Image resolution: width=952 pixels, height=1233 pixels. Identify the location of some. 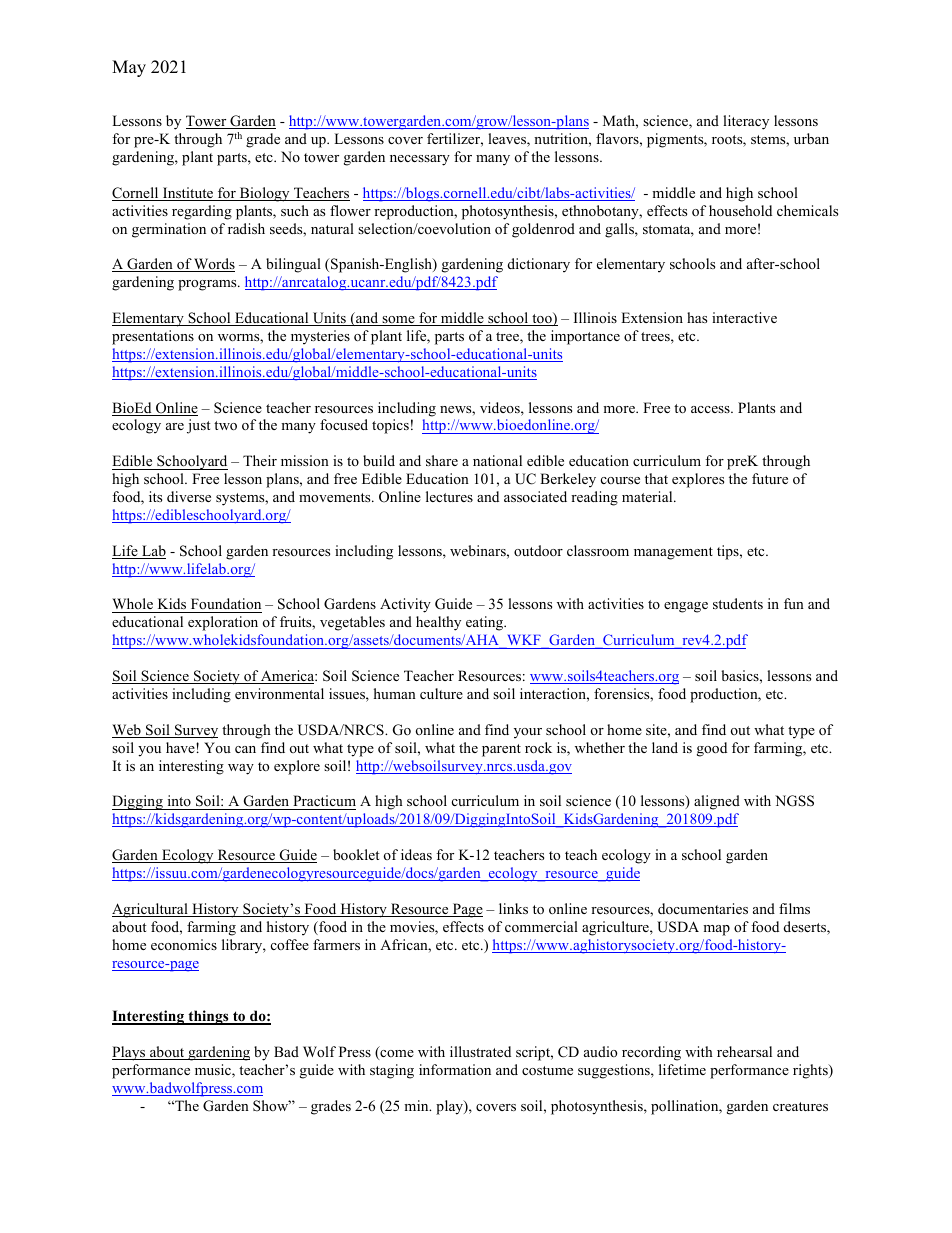
(398, 321).
